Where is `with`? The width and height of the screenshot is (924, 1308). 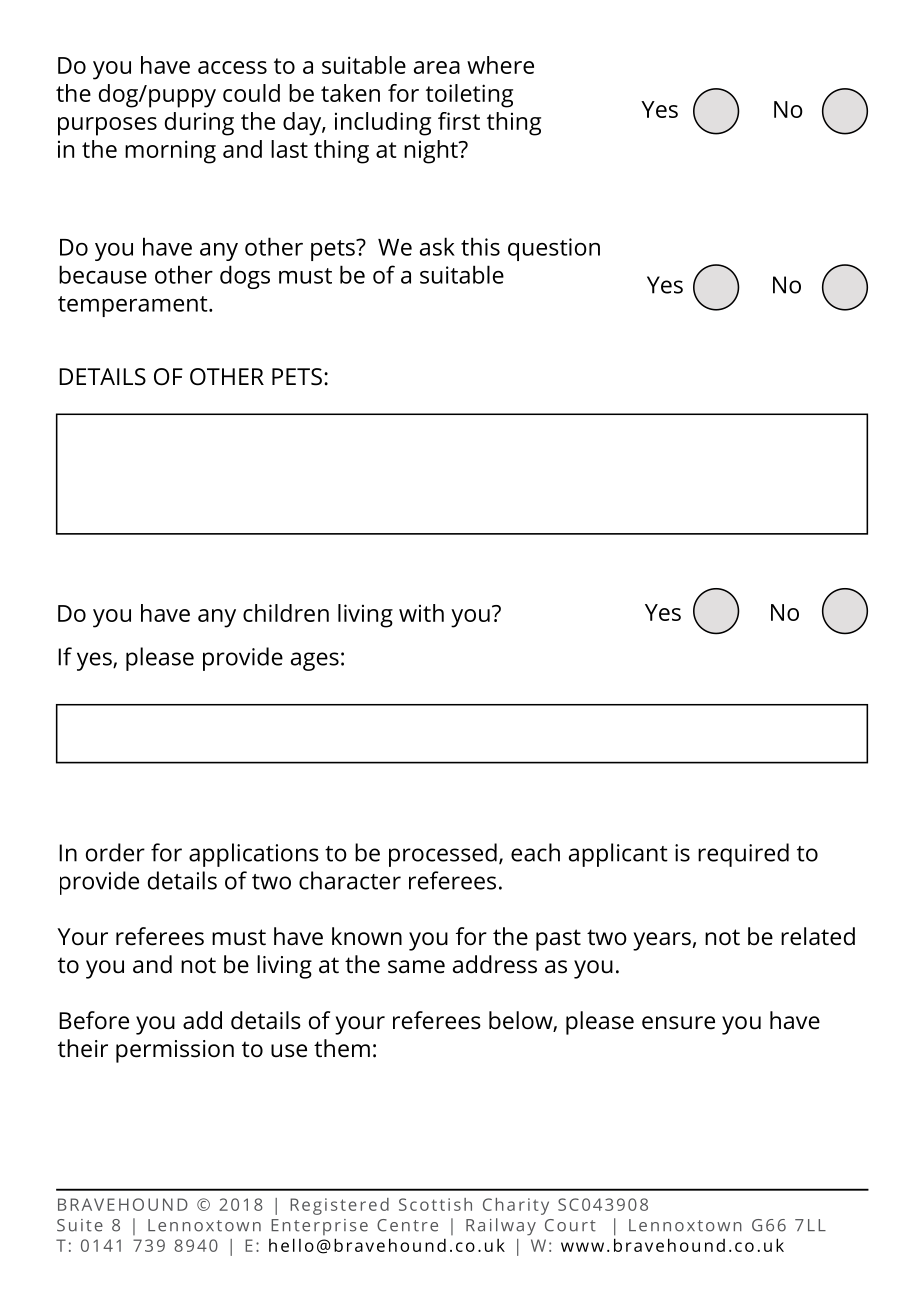 with is located at coordinates (421, 613).
